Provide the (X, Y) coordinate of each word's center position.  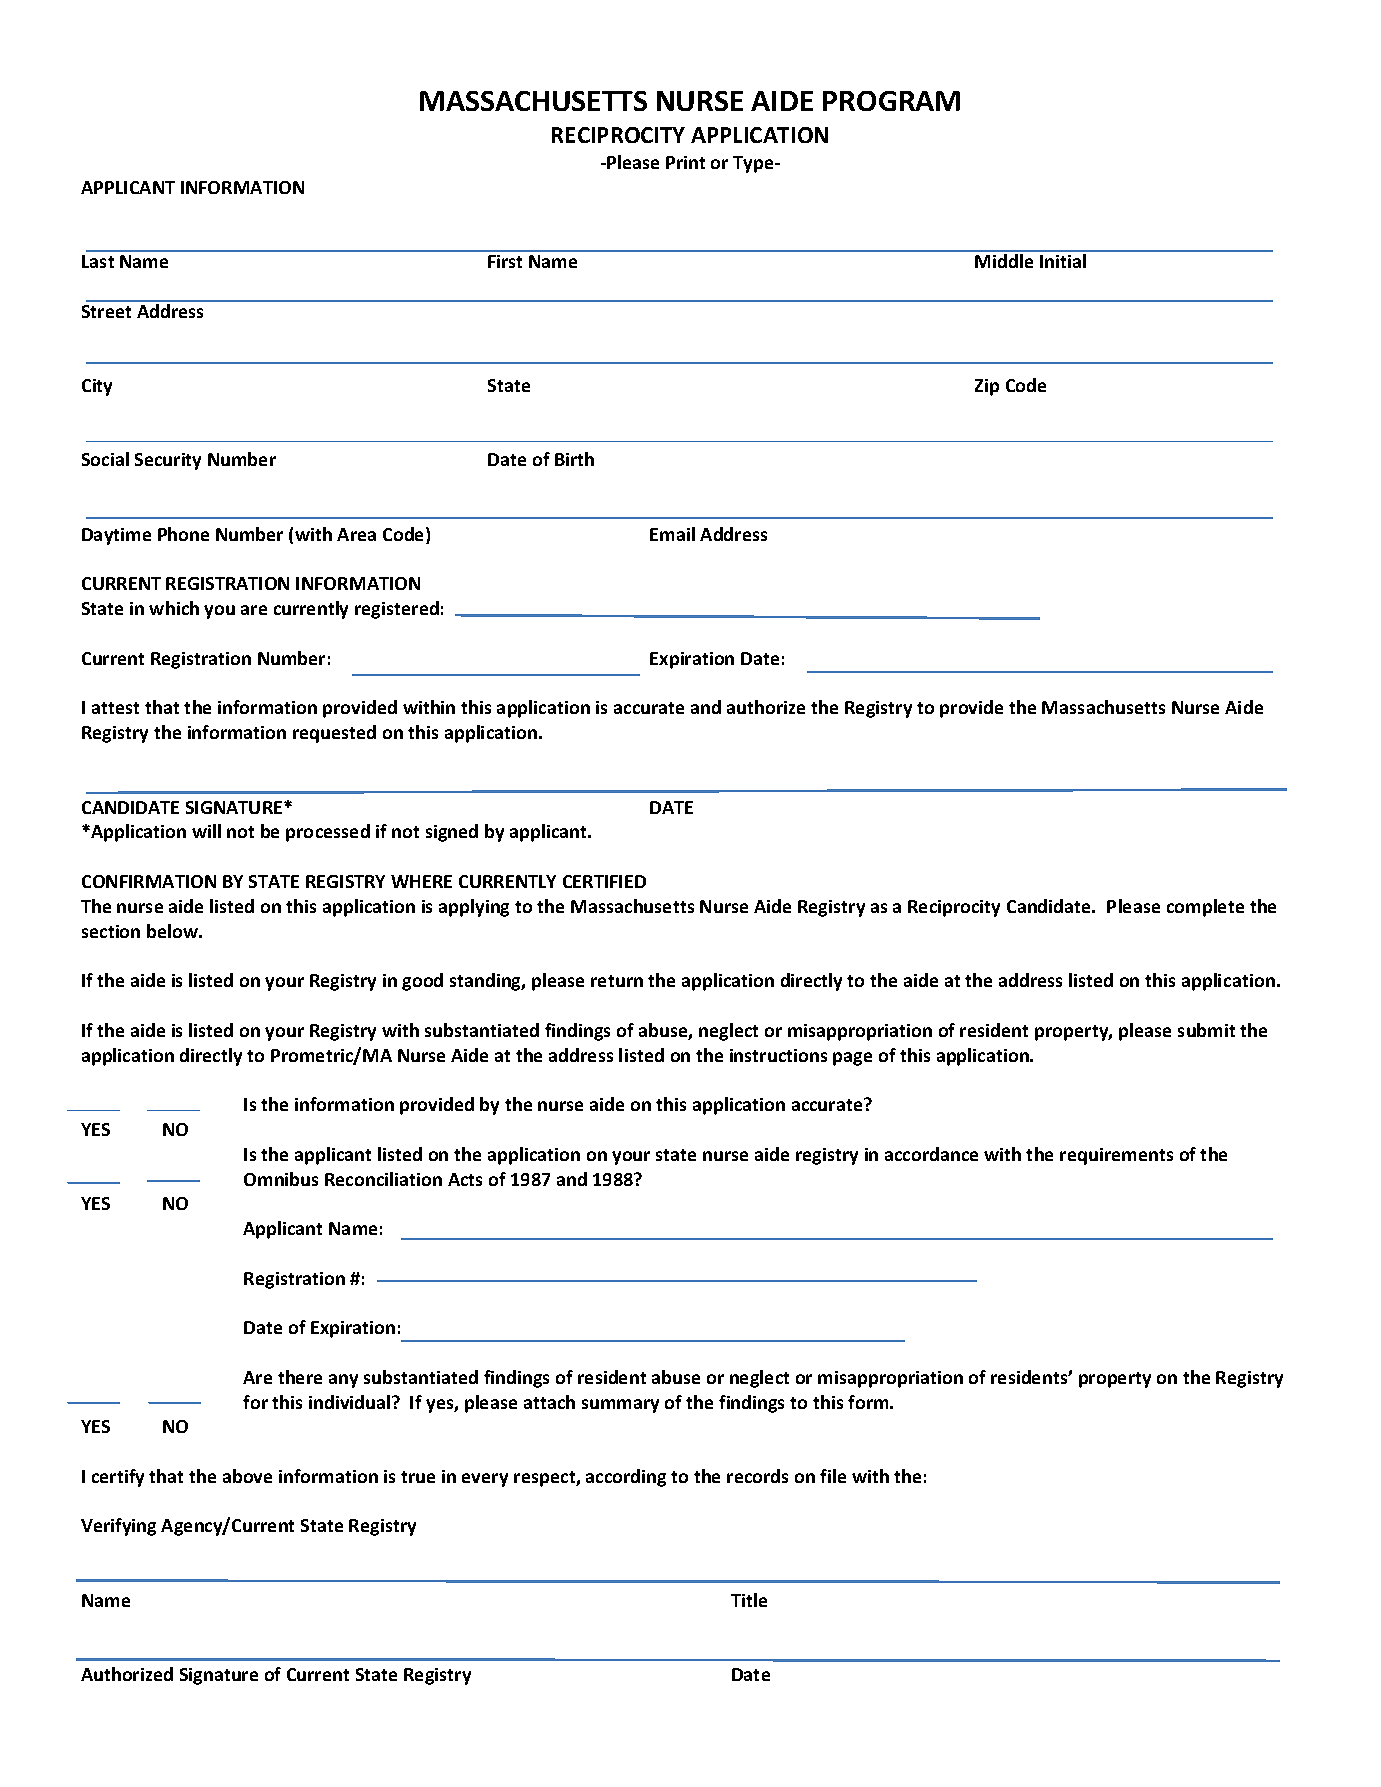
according (626, 1478)
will (206, 831)
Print (685, 162)
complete (1205, 908)
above (247, 1476)
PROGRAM (891, 101)
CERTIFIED (604, 881)
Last (98, 261)
